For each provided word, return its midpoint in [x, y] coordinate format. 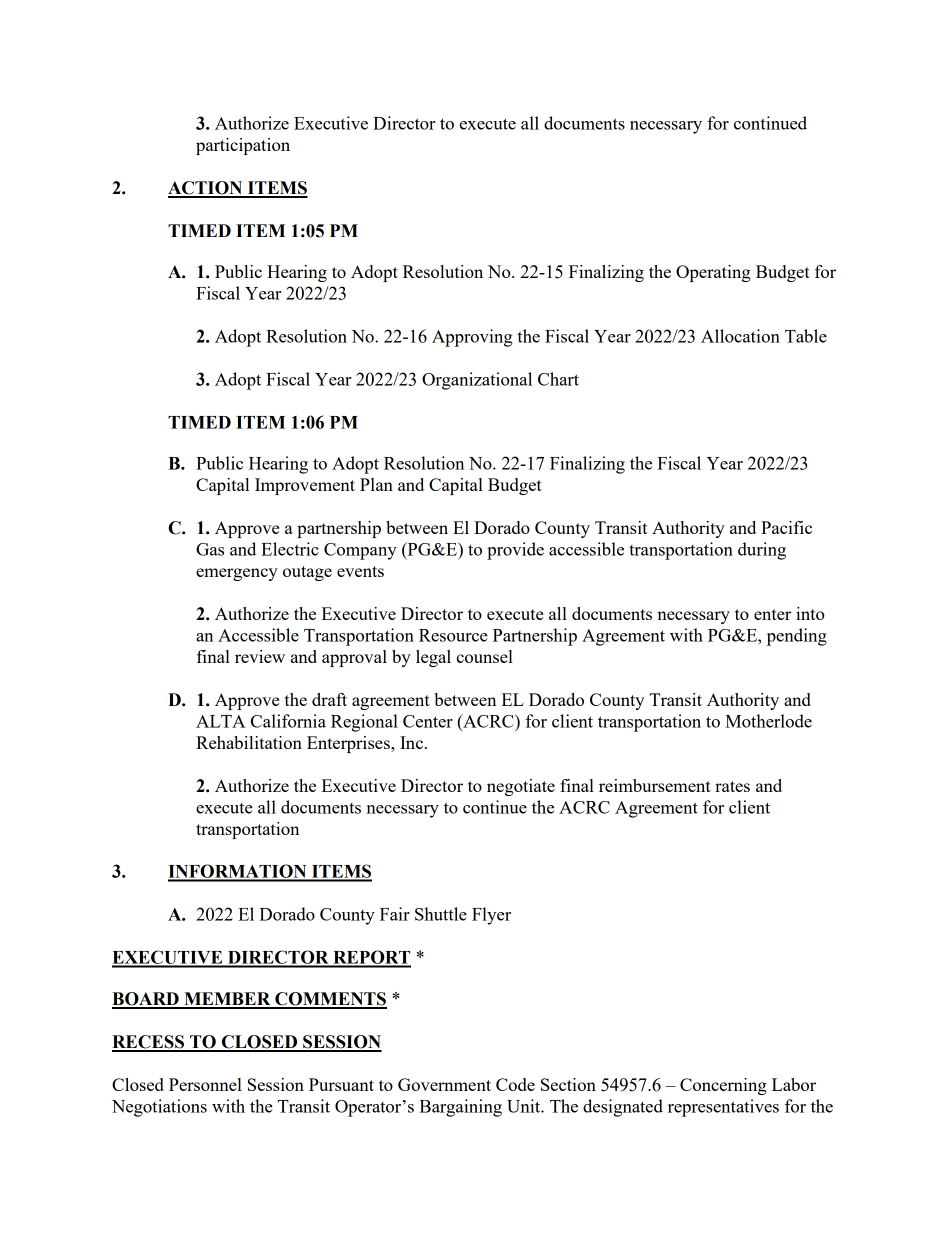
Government [444, 1084]
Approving [472, 338]
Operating [713, 273]
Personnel [205, 1084]
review [260, 656]
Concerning [723, 1086]
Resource [453, 635]
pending [797, 637]
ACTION [206, 189]
